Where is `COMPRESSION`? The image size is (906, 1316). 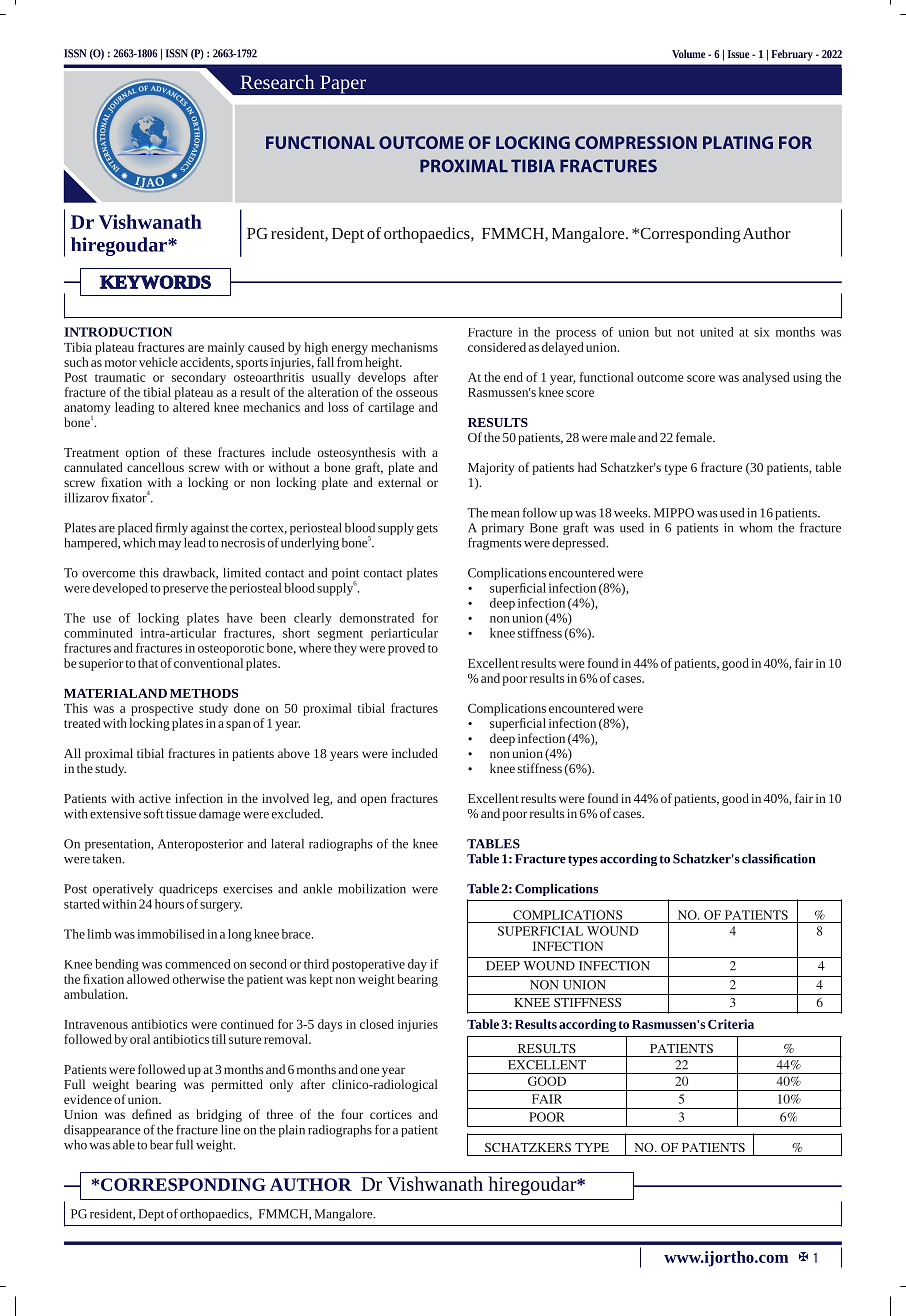 COMPRESSION is located at coordinates (636, 142).
